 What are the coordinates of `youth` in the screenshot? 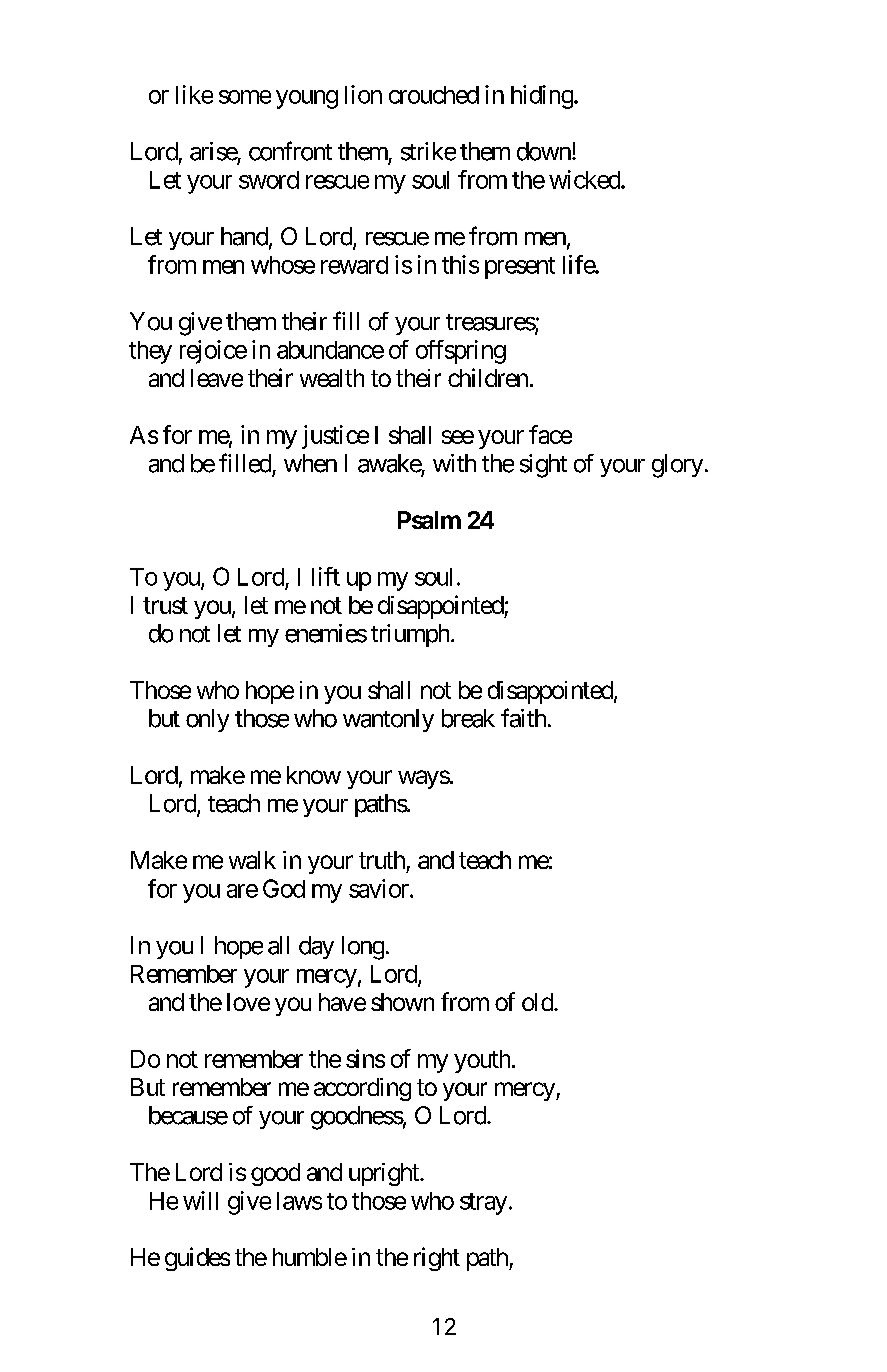 It's located at (482, 1061).
